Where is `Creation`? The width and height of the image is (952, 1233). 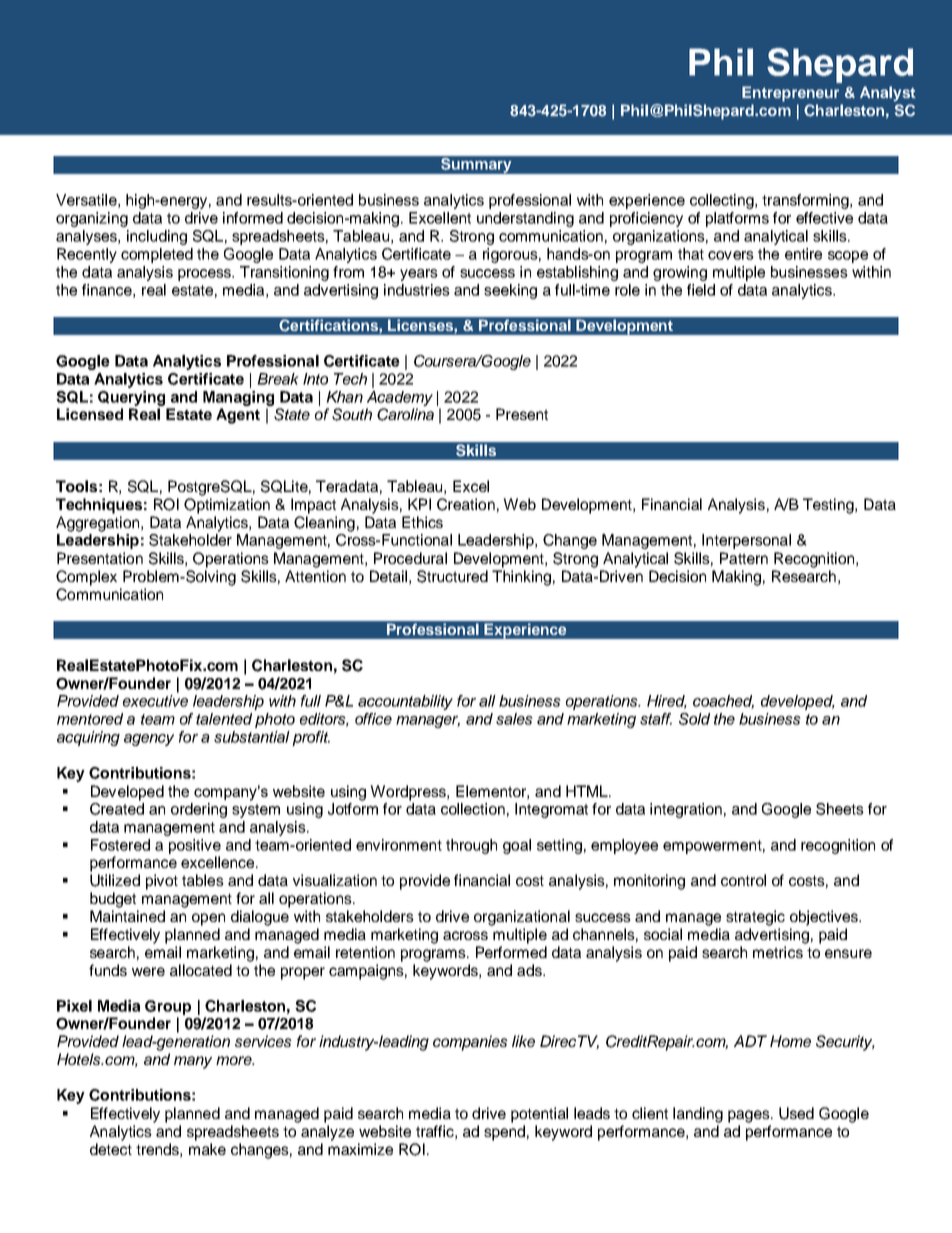 Creation is located at coordinates (466, 504).
